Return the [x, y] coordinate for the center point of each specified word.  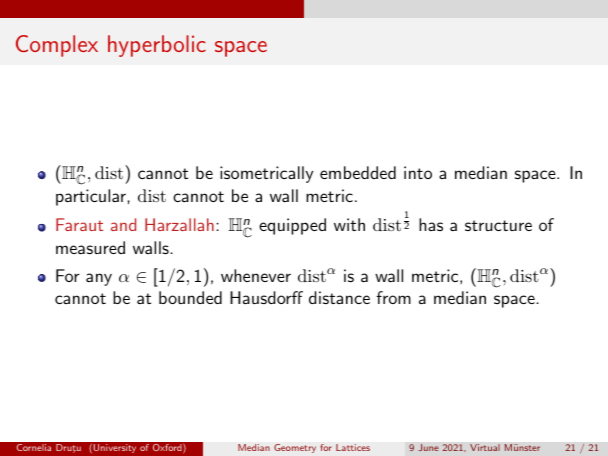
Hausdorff [266, 297]
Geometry [295, 448]
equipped [292, 226]
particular [92, 197]
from [393, 297]
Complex [57, 46]
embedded [358, 172]
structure [498, 225]
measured [90, 247]
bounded [190, 297]
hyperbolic [157, 46]
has [431, 224]
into [418, 172]
